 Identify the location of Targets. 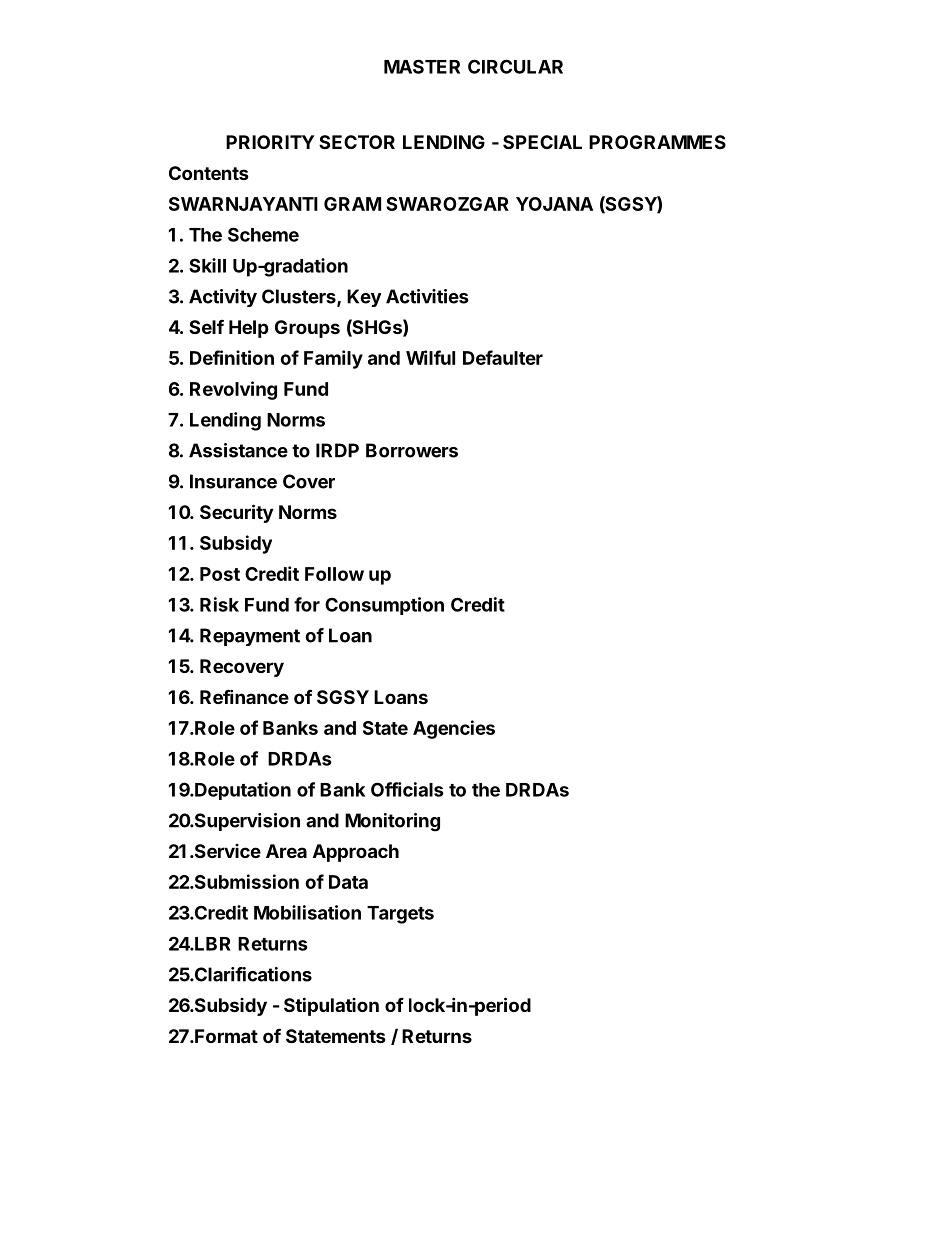
(400, 915).
